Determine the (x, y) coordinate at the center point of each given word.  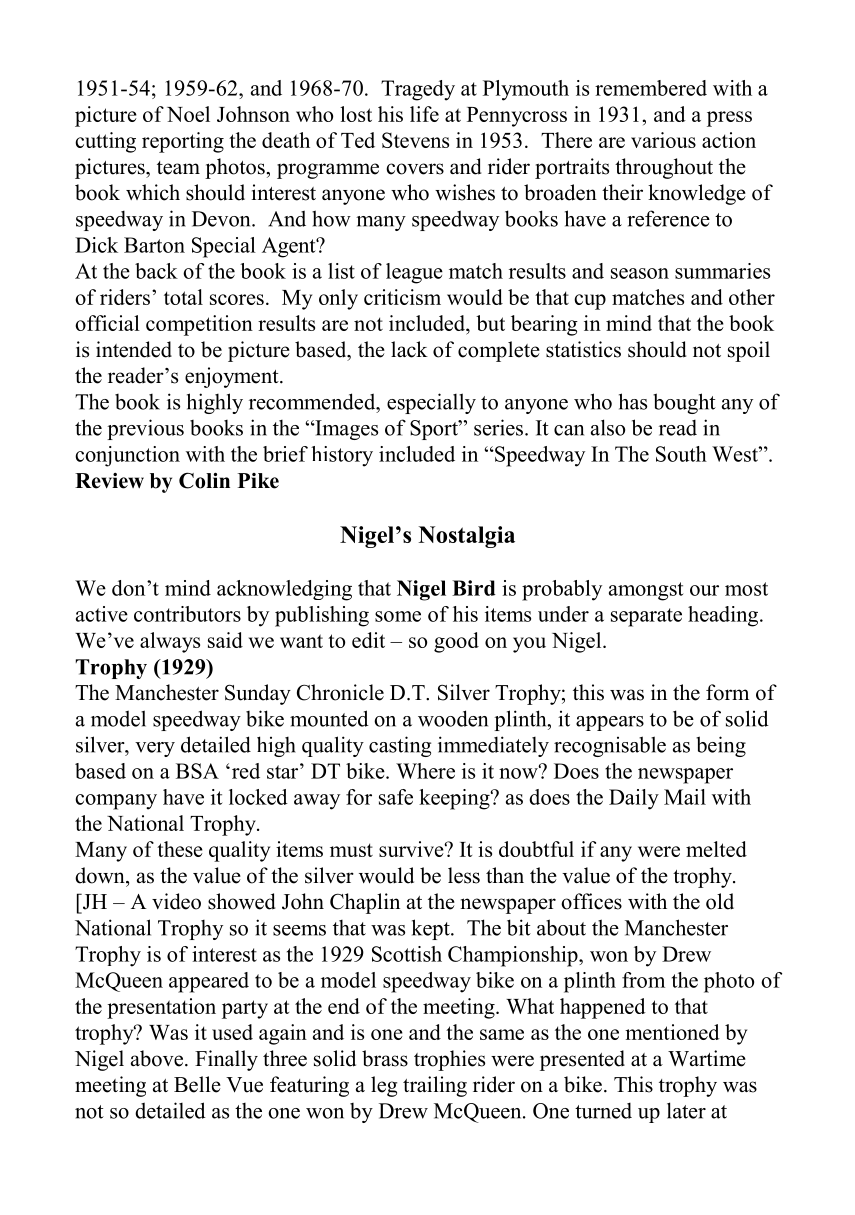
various (663, 140)
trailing (435, 1086)
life (424, 114)
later (686, 1110)
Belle (197, 1084)
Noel (188, 114)
